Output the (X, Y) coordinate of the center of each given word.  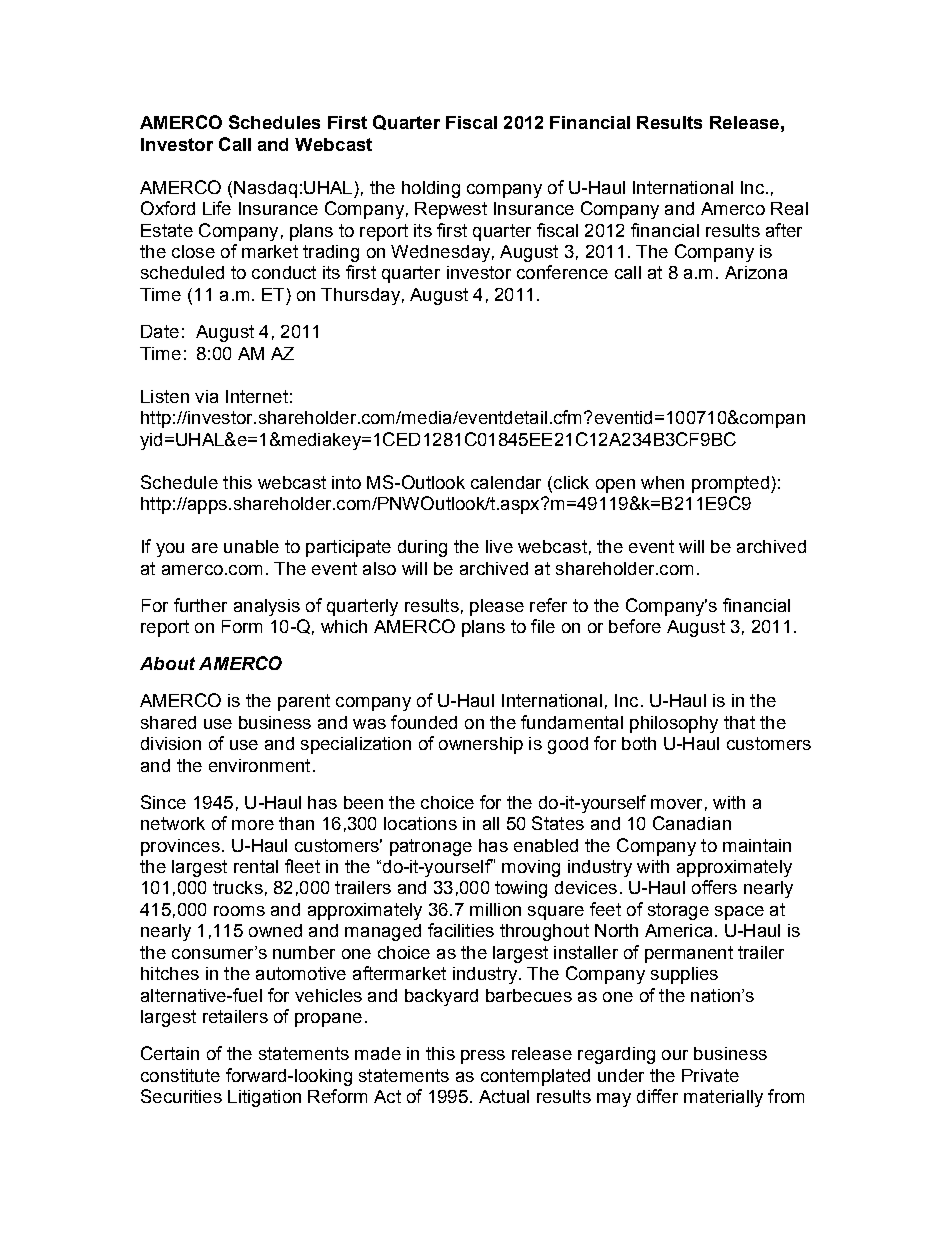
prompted (730, 484)
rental (256, 866)
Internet (257, 396)
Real (789, 208)
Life (217, 208)
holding (431, 189)
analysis (267, 607)
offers (714, 887)
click (571, 482)
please (497, 607)
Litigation (264, 1098)
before (635, 626)
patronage (431, 847)
